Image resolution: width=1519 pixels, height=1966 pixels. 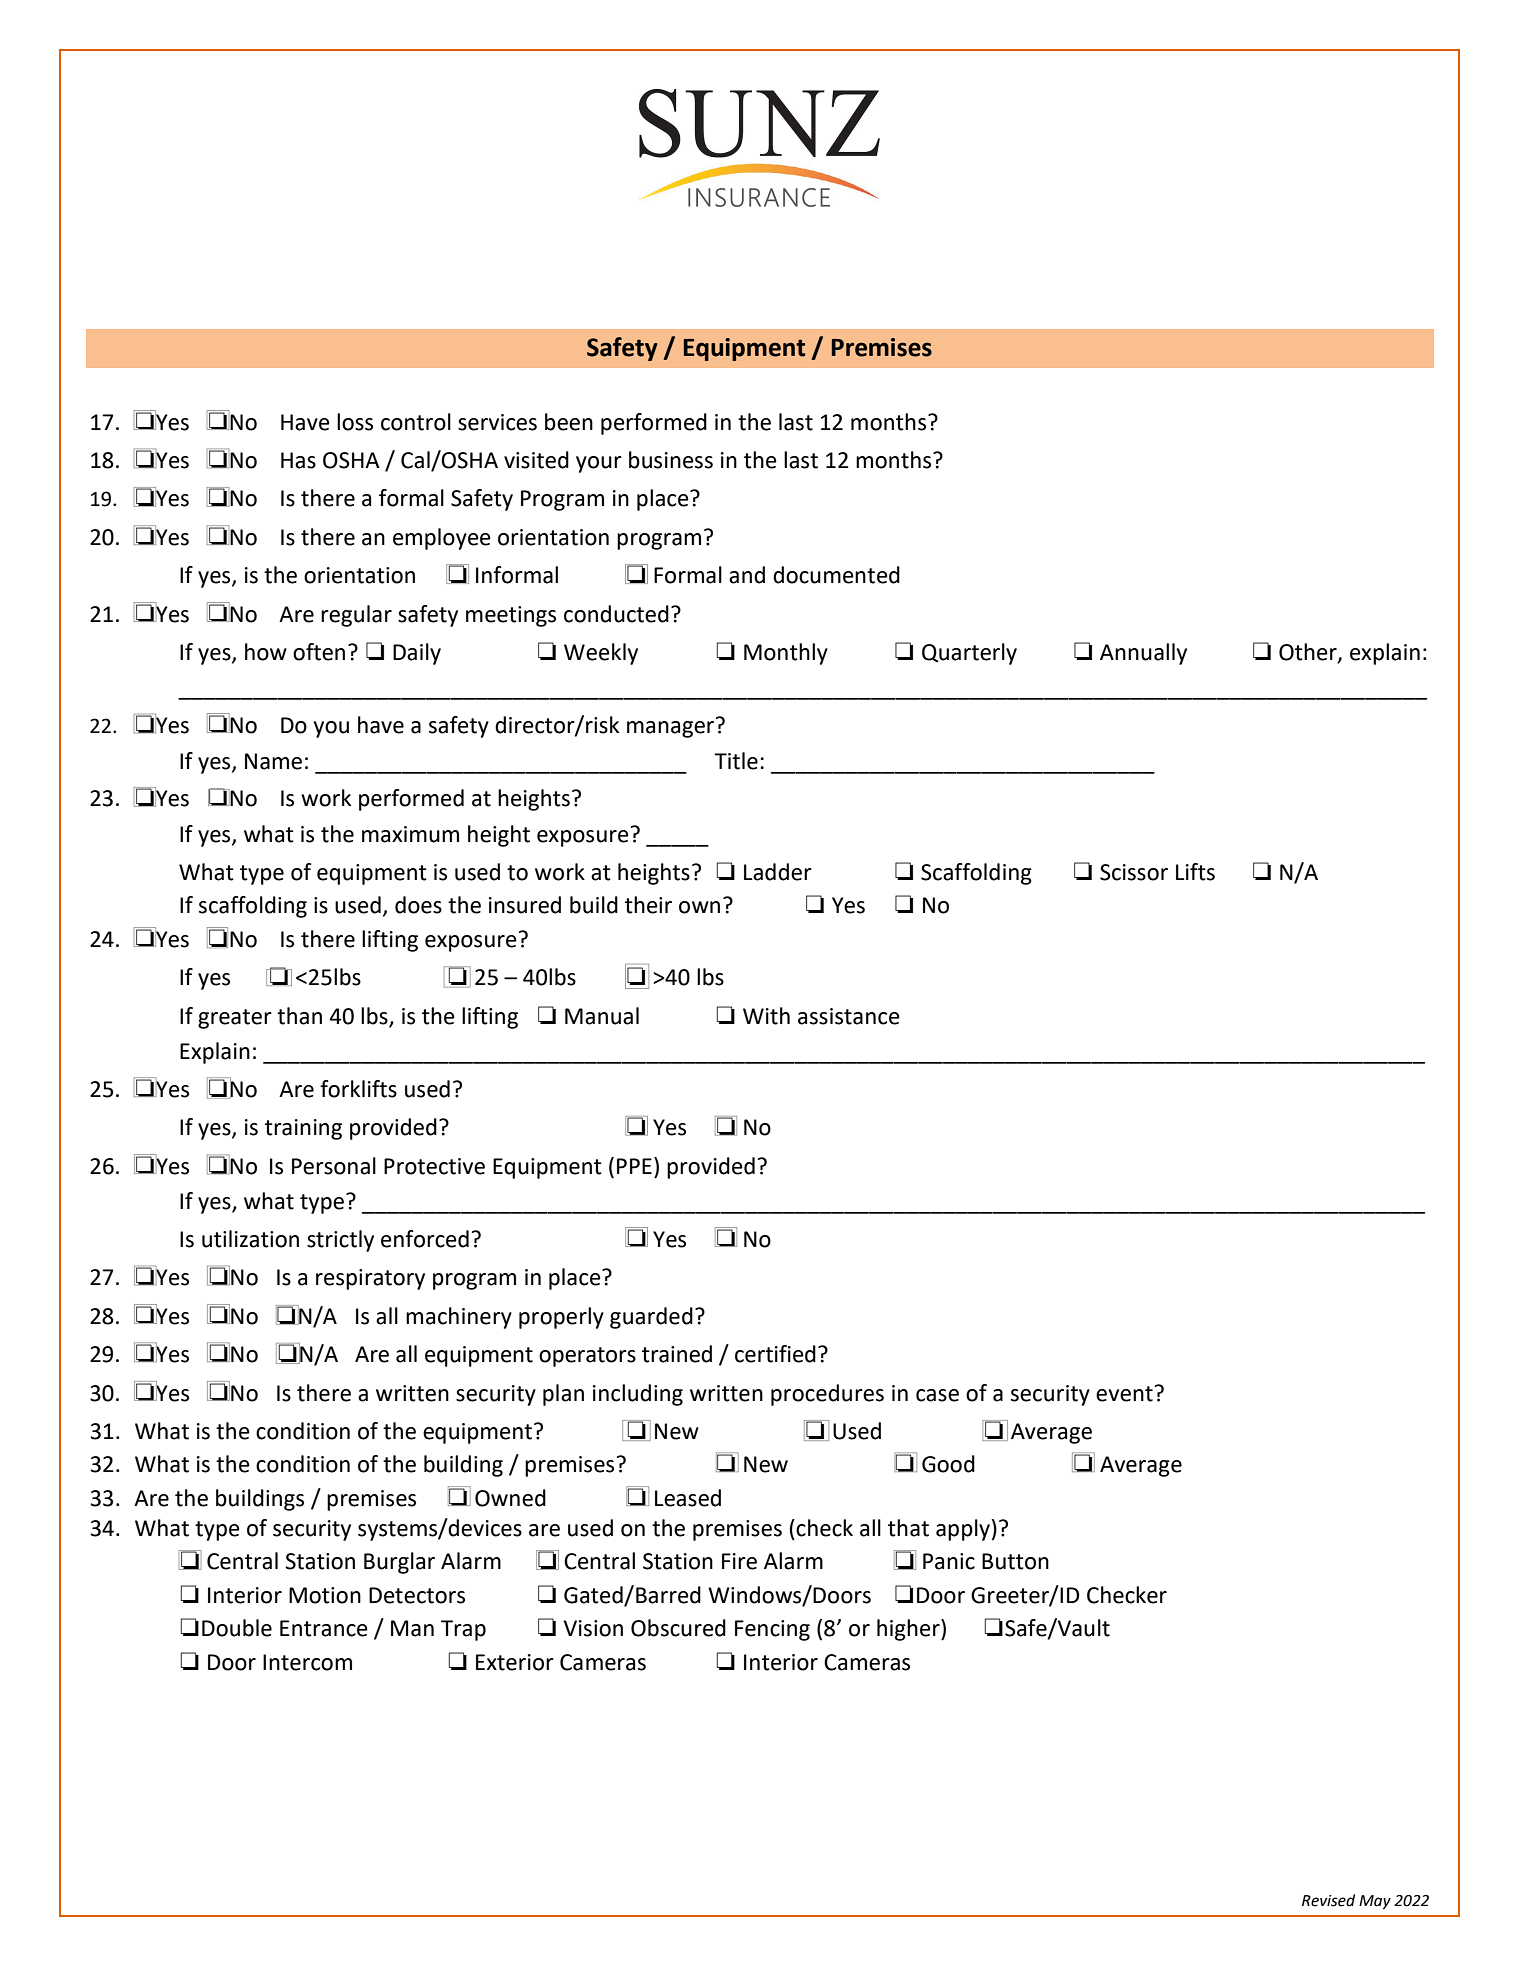 What do you see at coordinates (307, 1662) in the screenshot?
I see `Intercom` at bounding box center [307, 1662].
